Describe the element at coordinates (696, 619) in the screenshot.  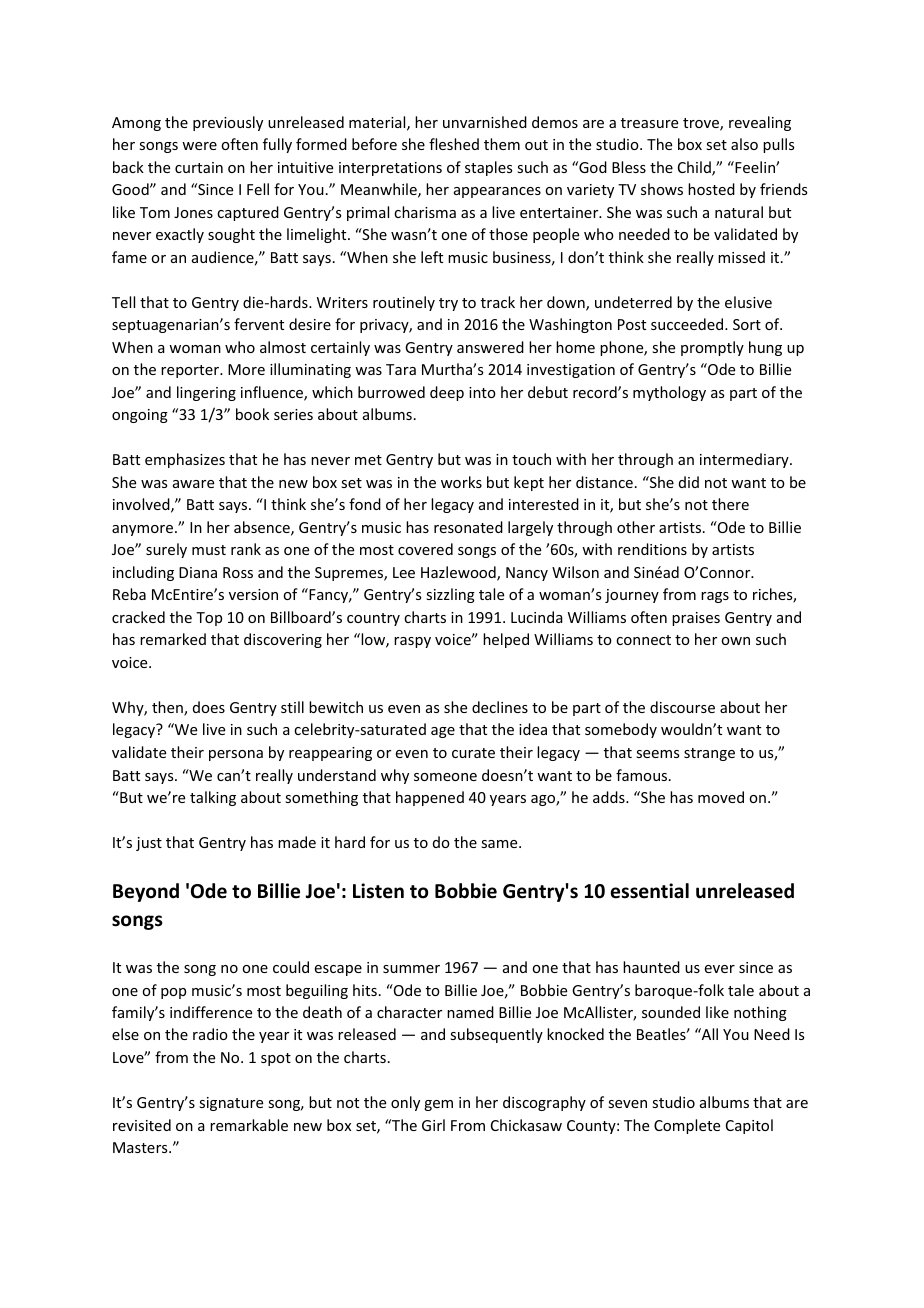
I see `praises` at that location.
